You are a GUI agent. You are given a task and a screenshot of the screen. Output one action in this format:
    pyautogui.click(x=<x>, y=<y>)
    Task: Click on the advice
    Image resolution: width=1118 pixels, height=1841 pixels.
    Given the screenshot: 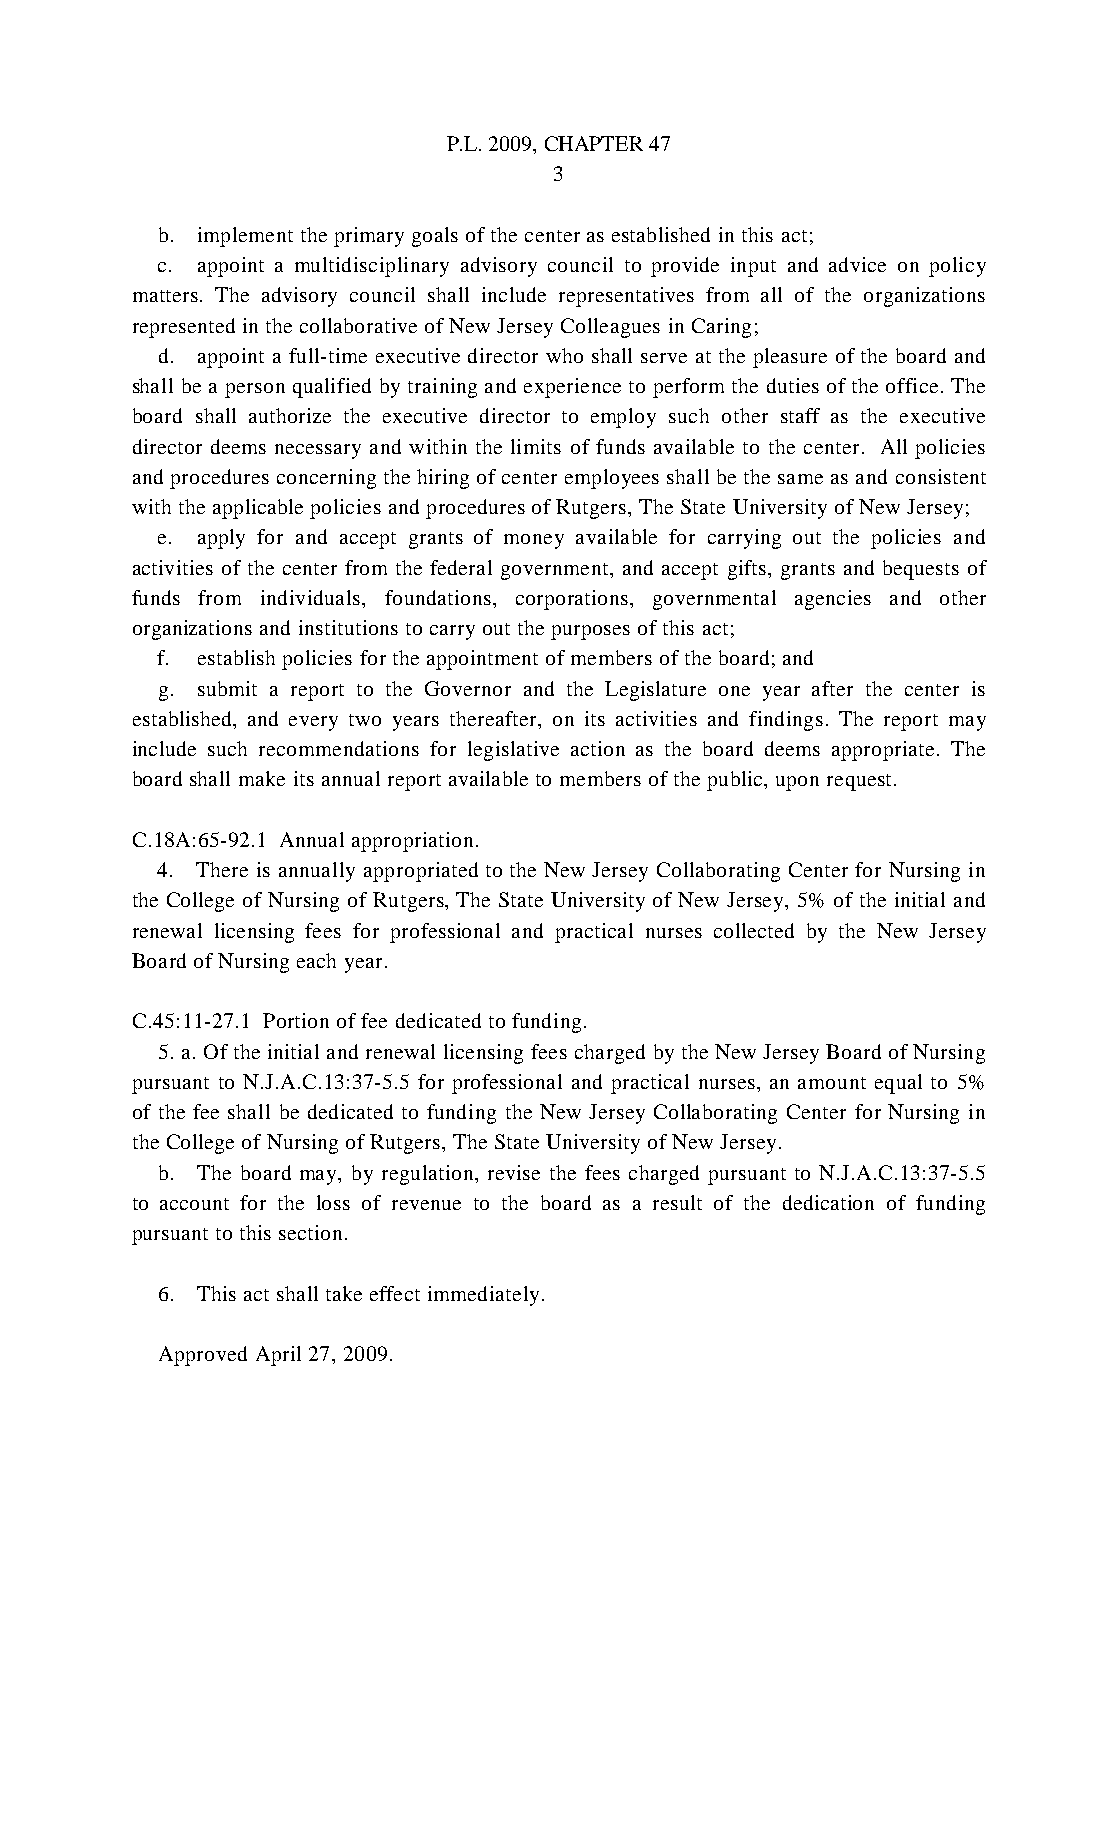 What is the action you would take?
    pyautogui.click(x=857, y=264)
